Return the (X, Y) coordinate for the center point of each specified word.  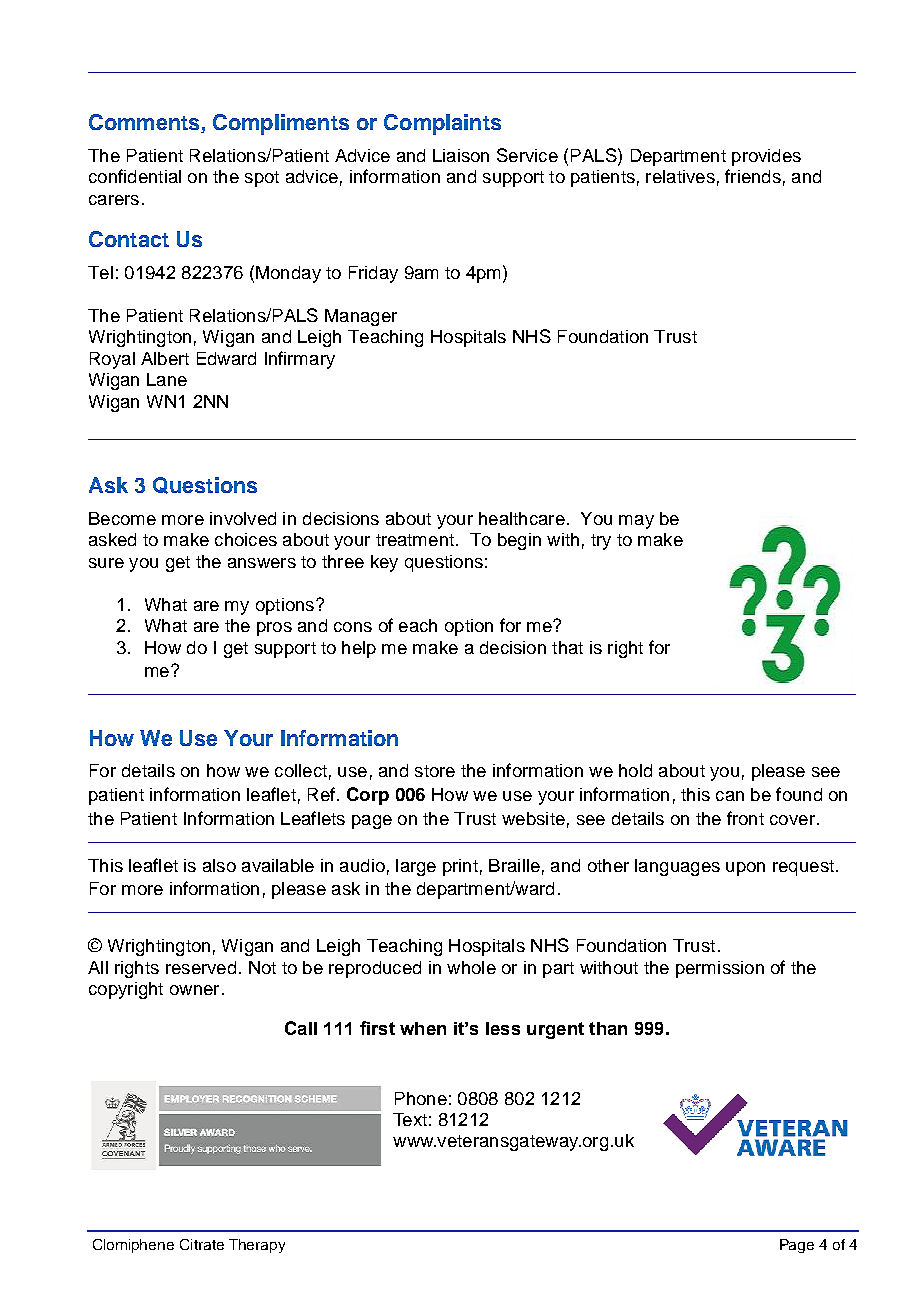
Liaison (461, 155)
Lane (167, 379)
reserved (201, 967)
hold (635, 770)
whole (471, 967)
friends (753, 176)
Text (410, 1119)
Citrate (202, 1244)
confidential (135, 176)
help (359, 649)
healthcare (522, 518)
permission (720, 969)
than (608, 1028)
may (636, 522)
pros (274, 629)
